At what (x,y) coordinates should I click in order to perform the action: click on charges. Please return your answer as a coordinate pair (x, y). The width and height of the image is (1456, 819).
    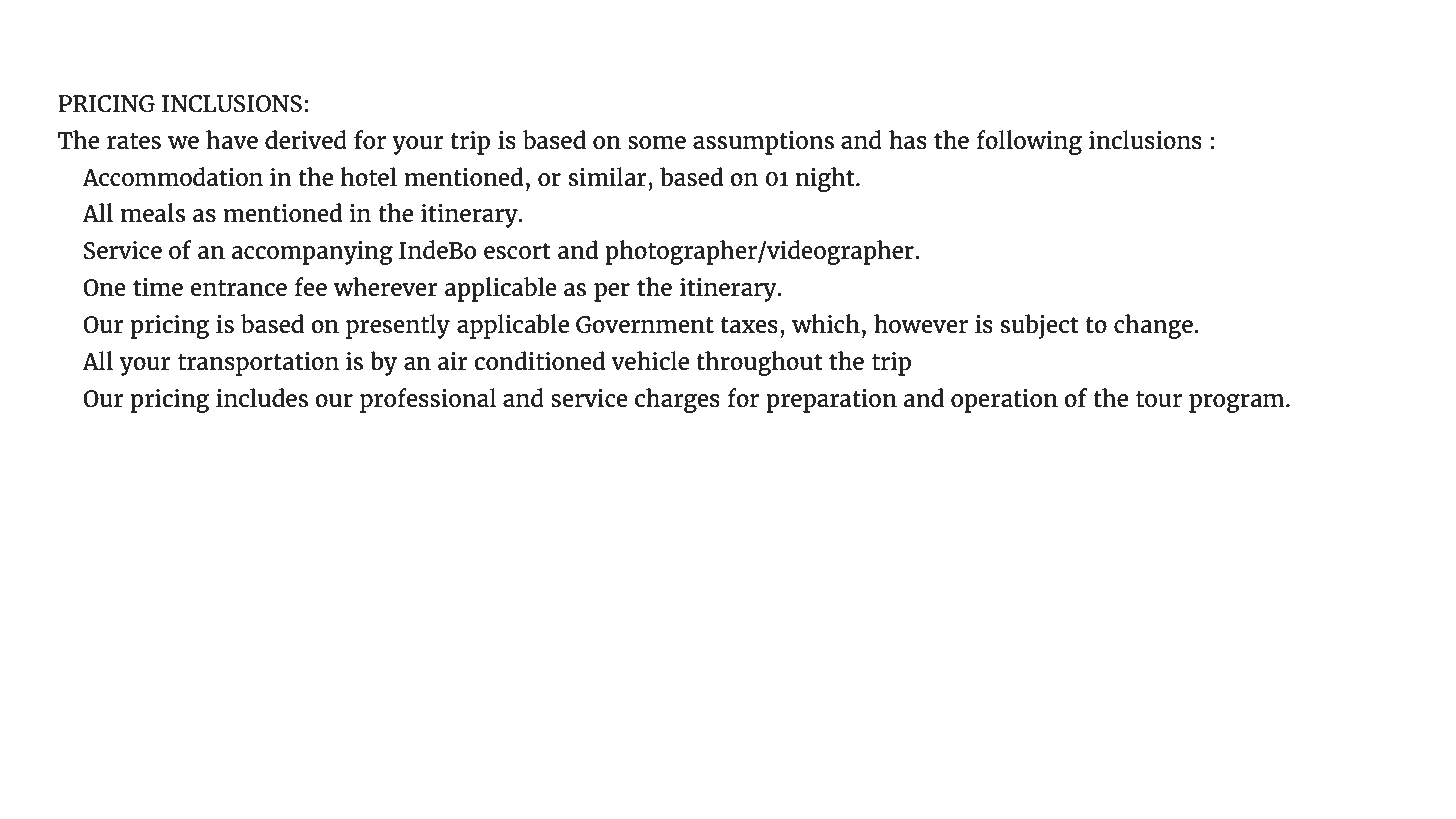
    Looking at the image, I should click on (677, 400).
